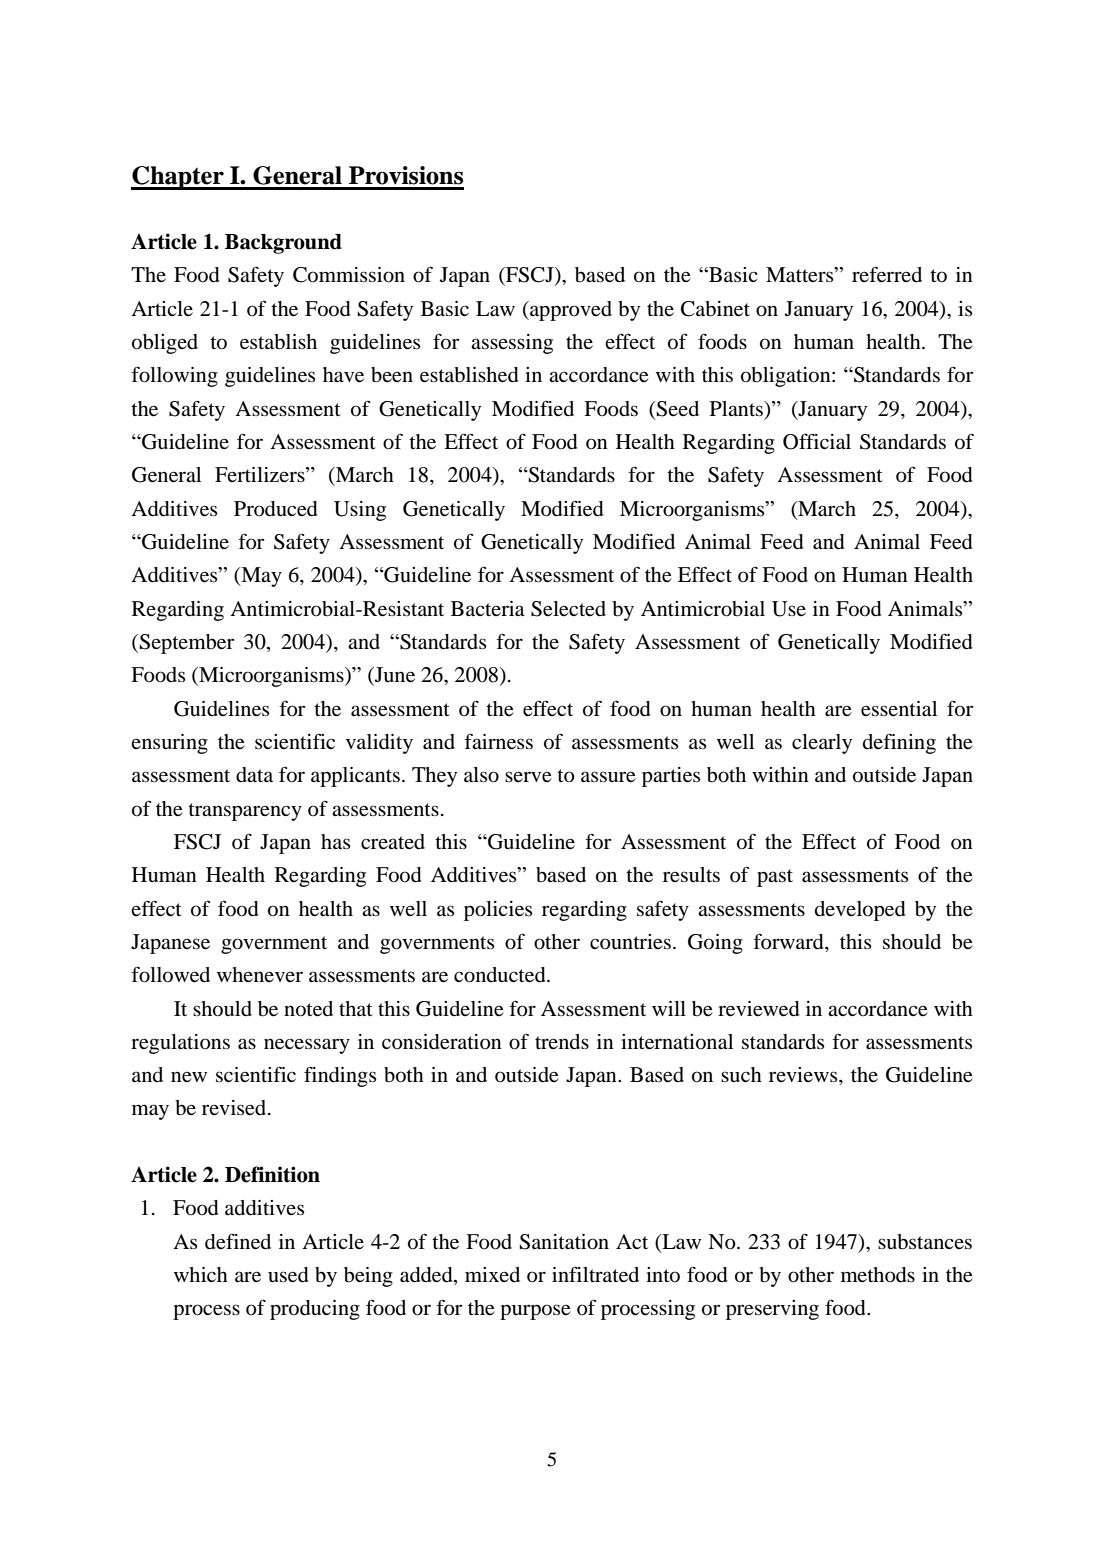 The height and width of the document is (1563, 1104). Describe the element at coordinates (887, 274) in the document. I see `referred` at that location.
